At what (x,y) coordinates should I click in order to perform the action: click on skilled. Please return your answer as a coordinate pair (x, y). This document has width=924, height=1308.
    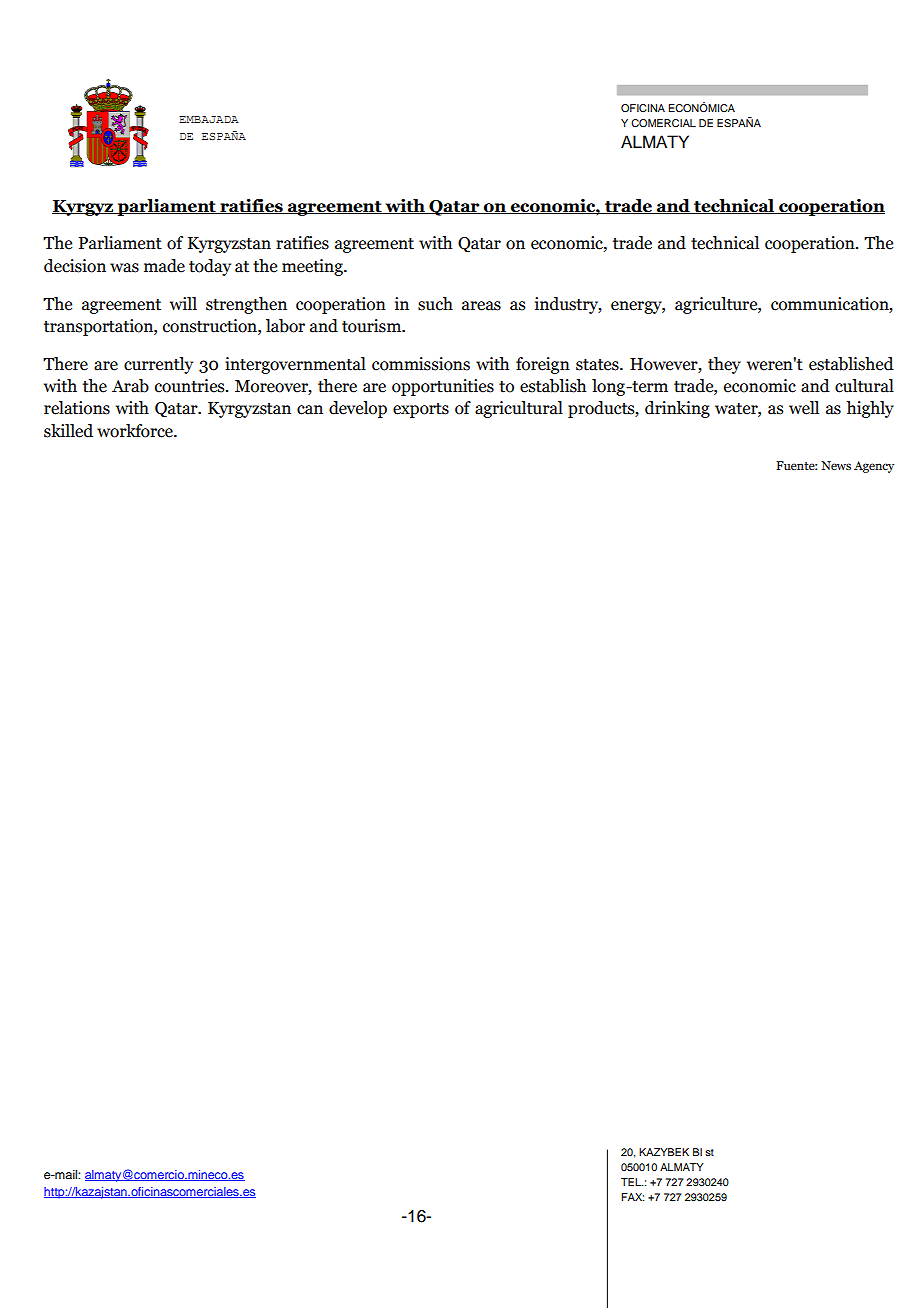
    Looking at the image, I should click on (68, 431).
